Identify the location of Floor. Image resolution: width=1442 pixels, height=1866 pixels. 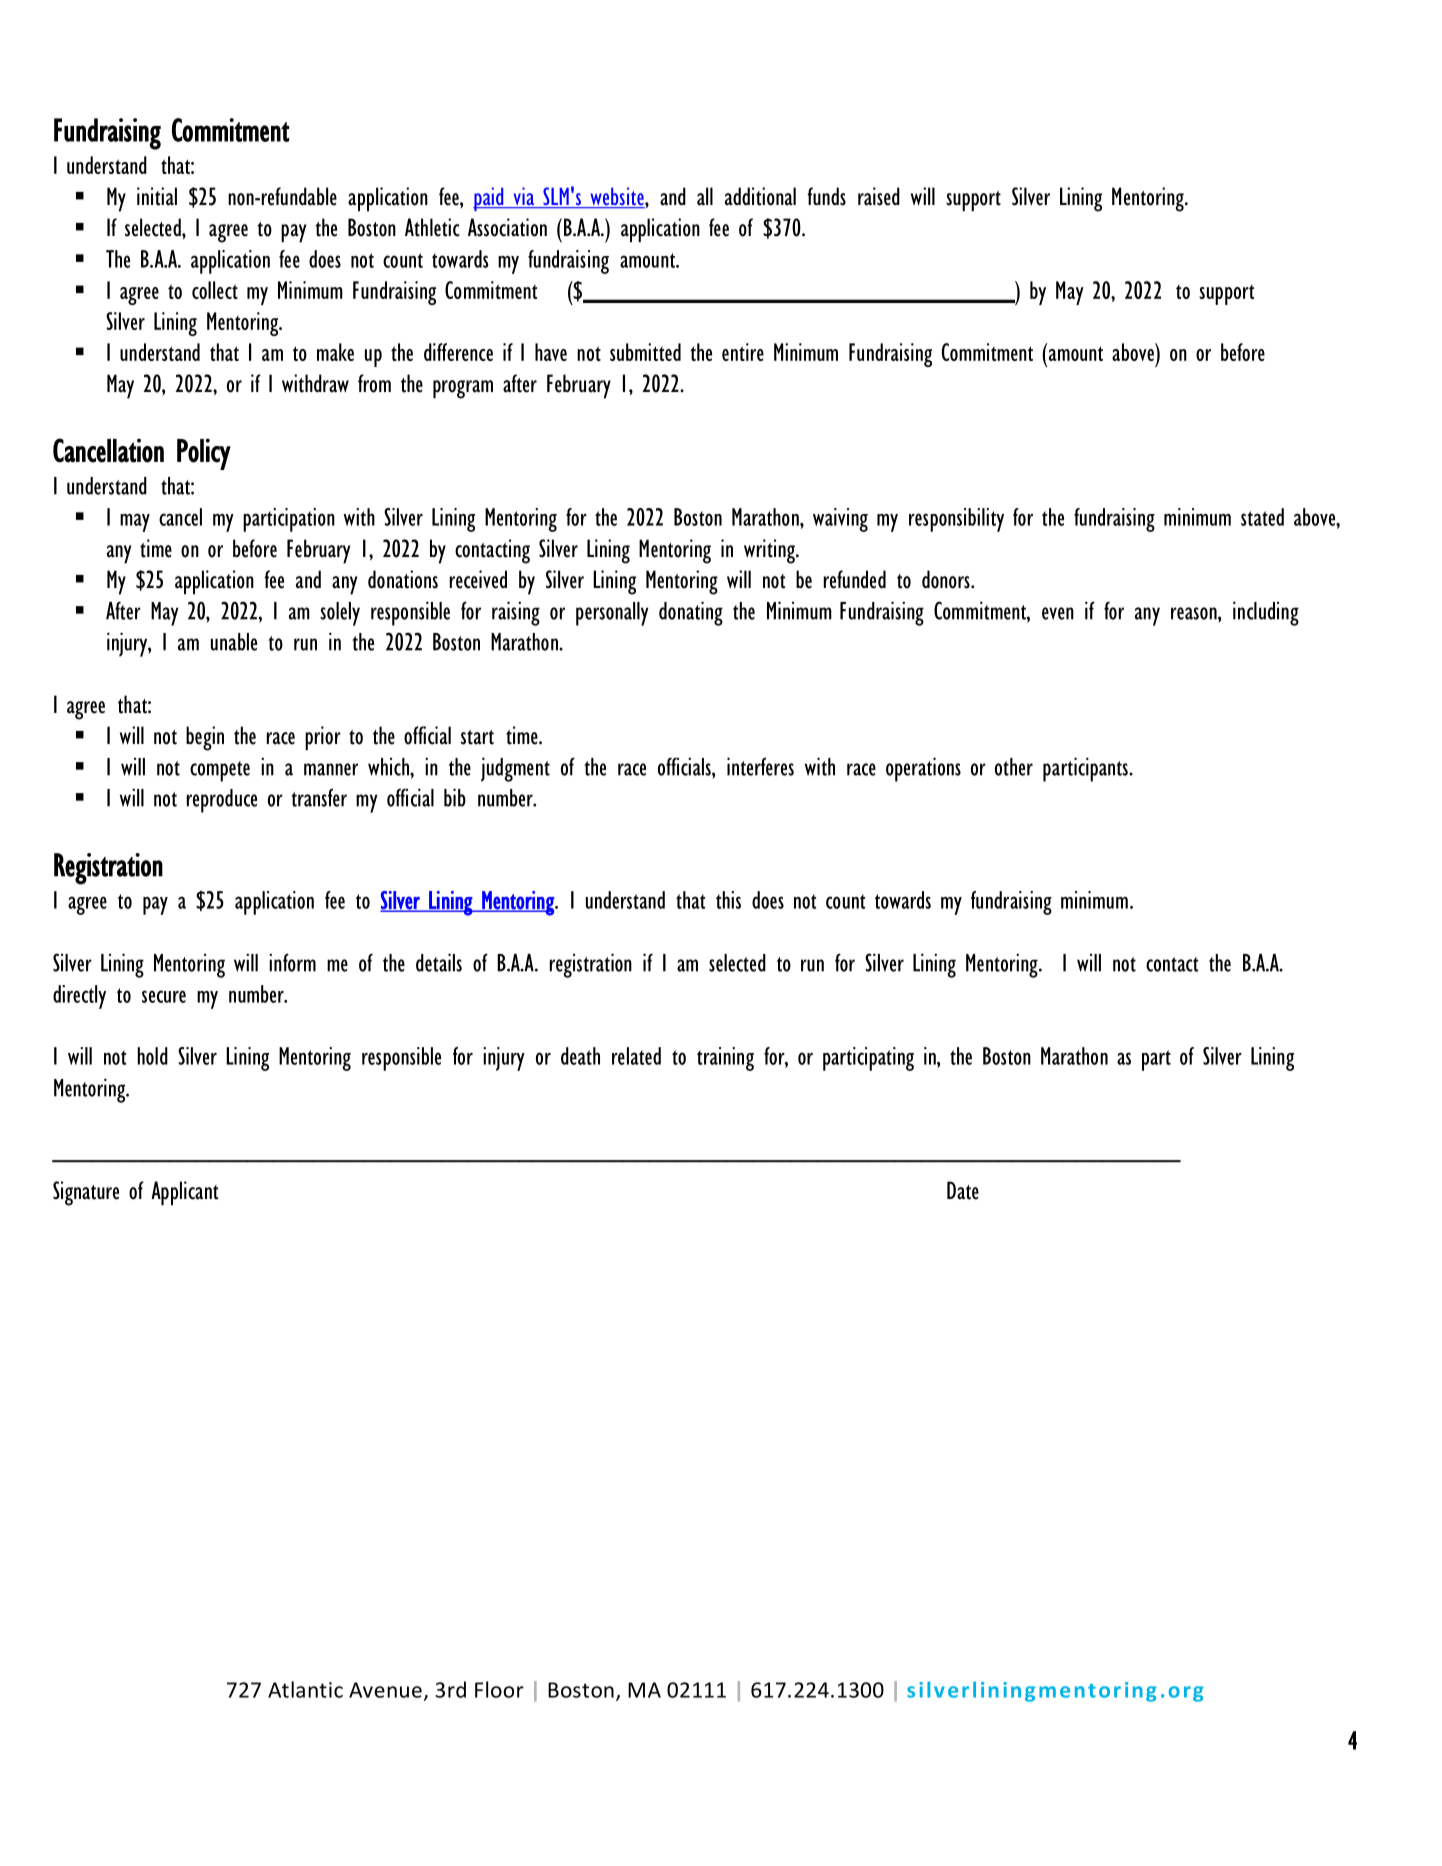
(499, 1689).
